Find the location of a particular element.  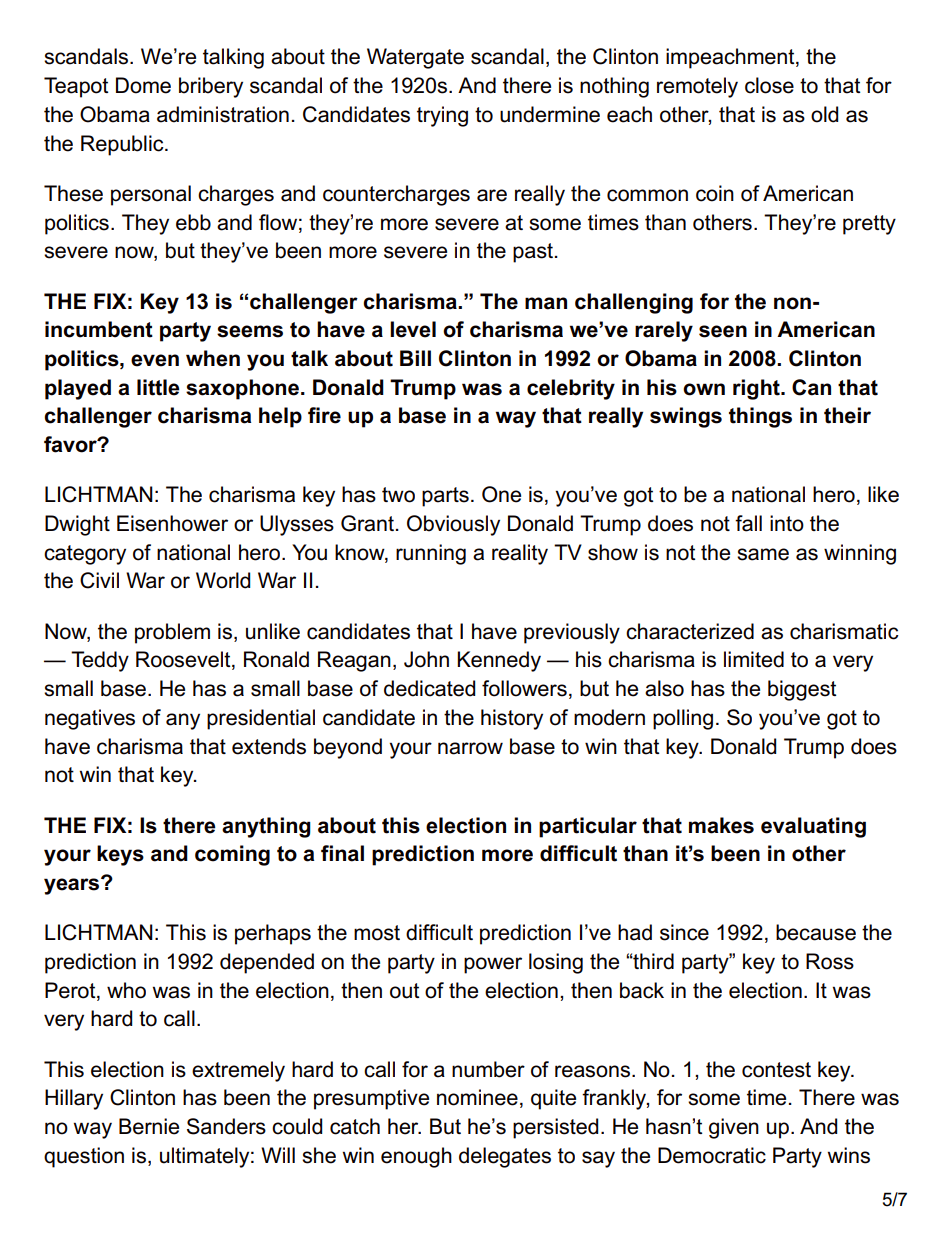

little is located at coordinates (158, 387).
